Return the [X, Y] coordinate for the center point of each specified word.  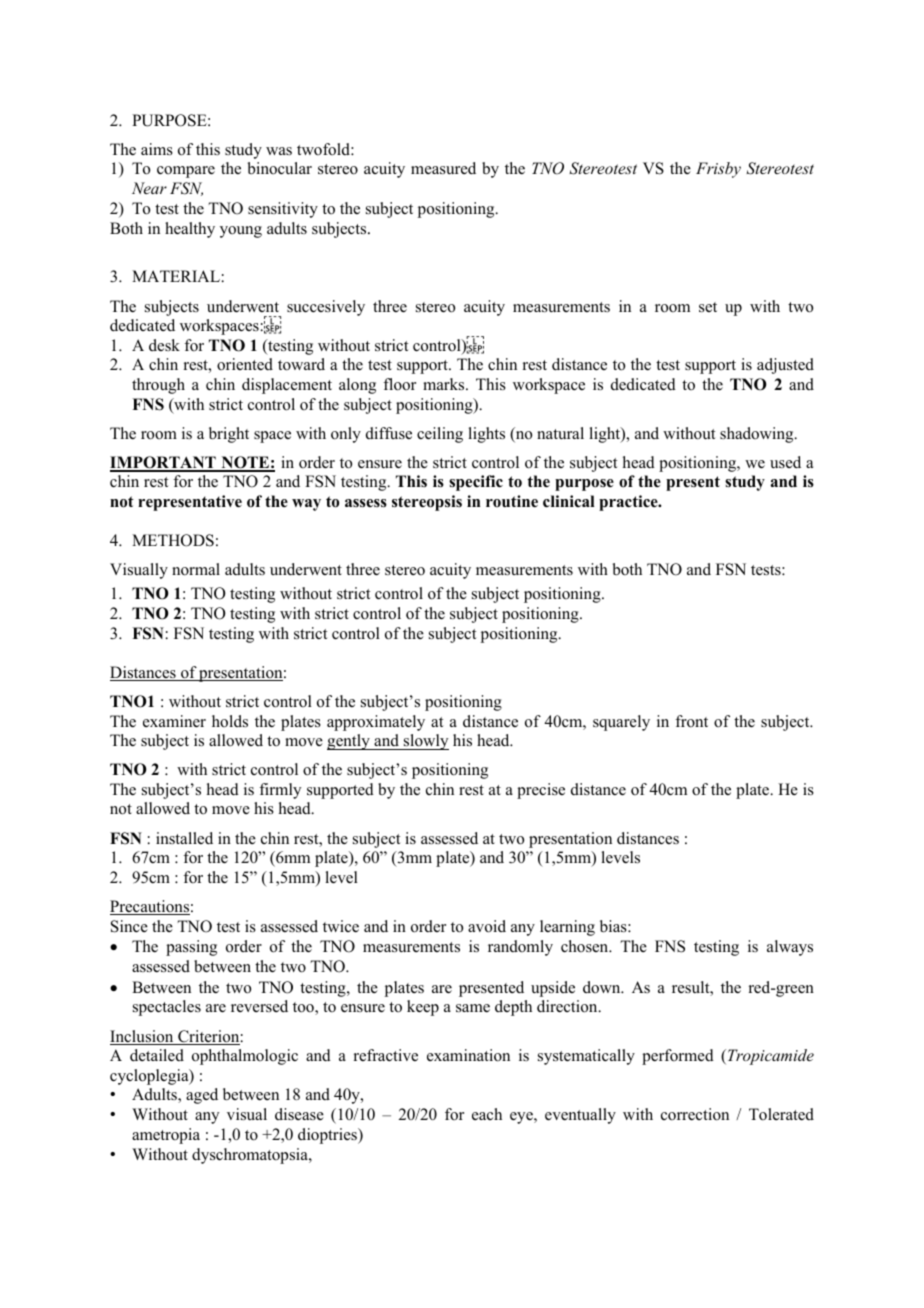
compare [186, 172]
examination [468, 1055]
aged [202, 1096]
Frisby [718, 170]
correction [695, 1114]
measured [443, 168]
